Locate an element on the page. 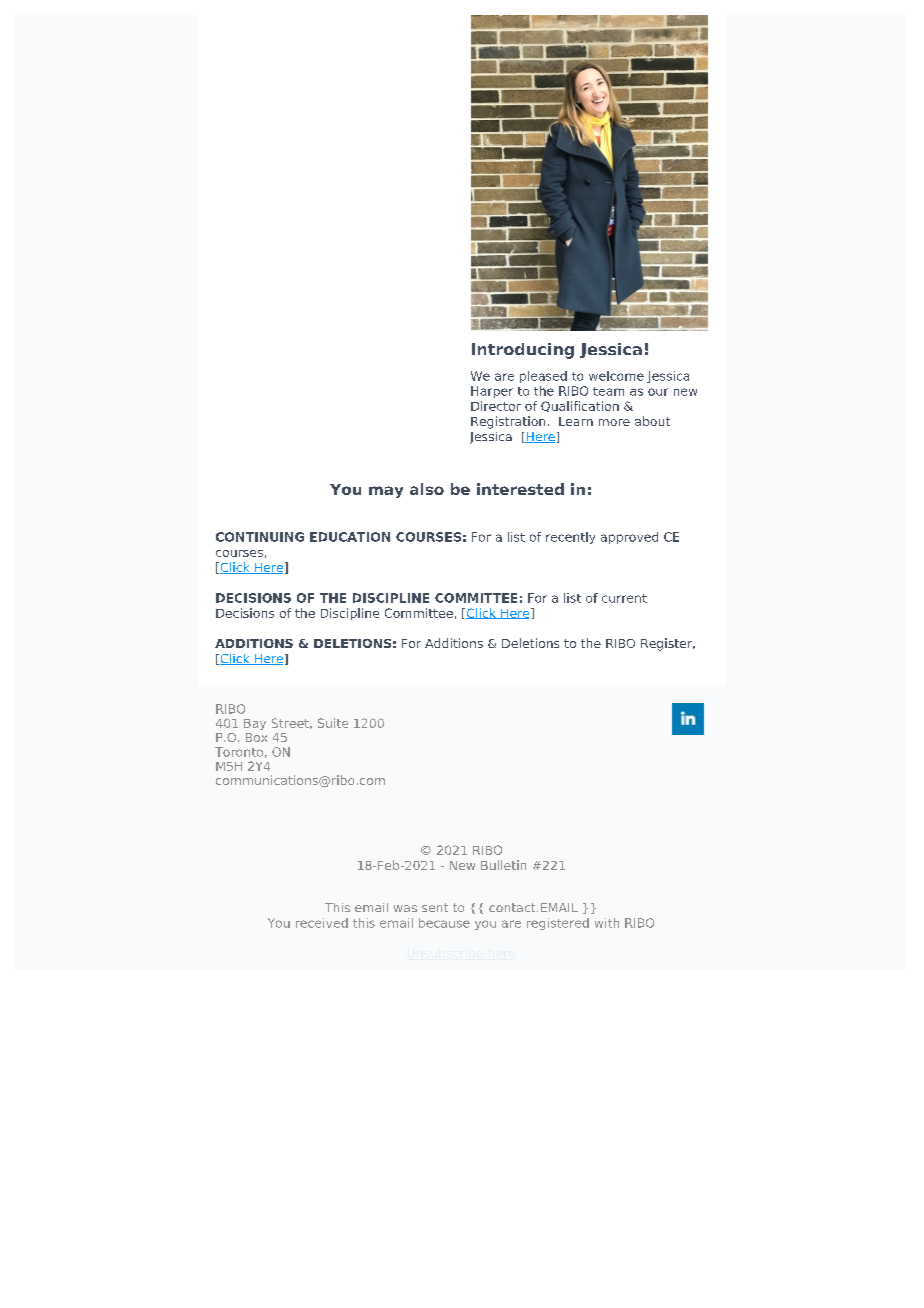  received is located at coordinates (322, 923).
